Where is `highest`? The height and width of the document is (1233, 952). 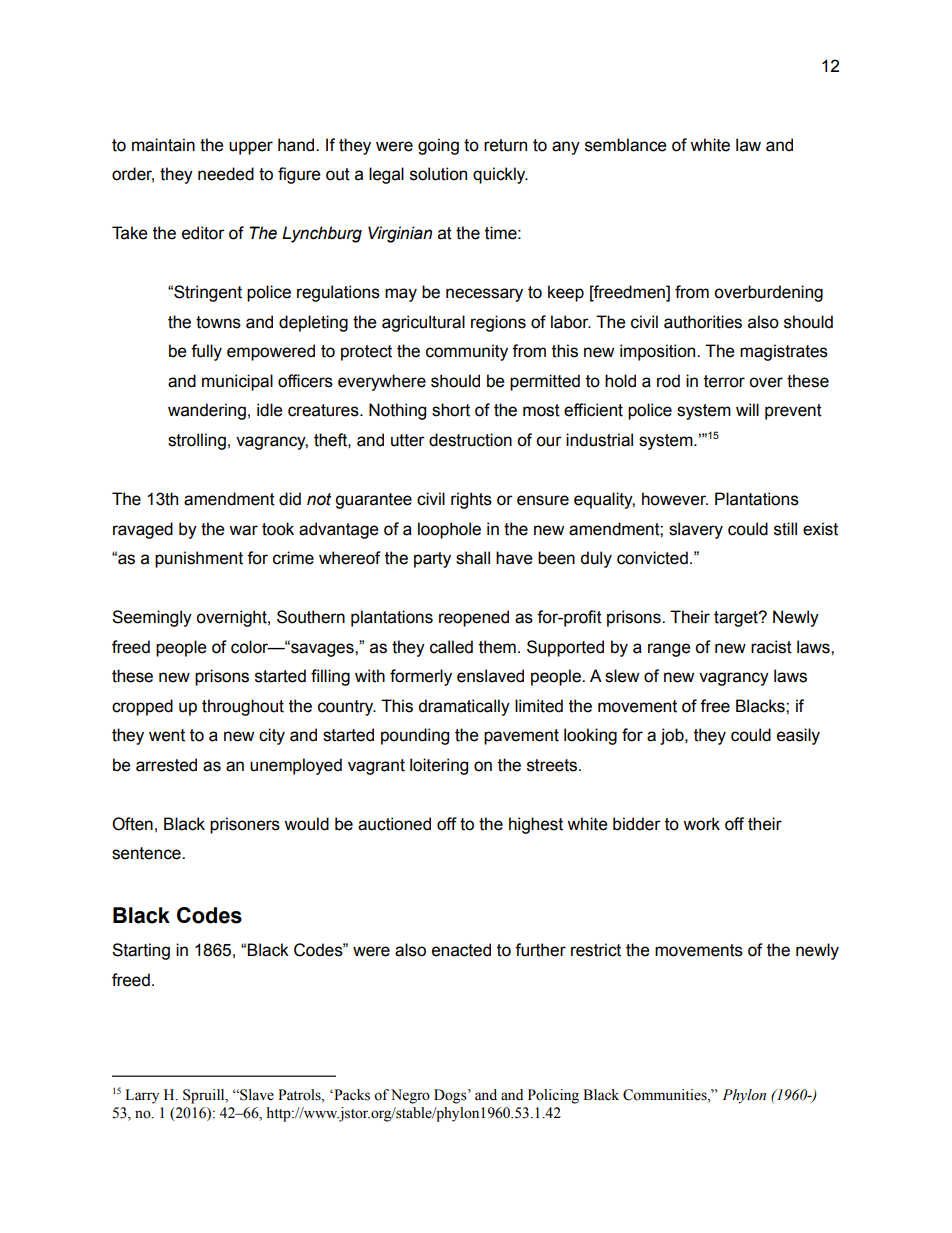 highest is located at coordinates (536, 825).
